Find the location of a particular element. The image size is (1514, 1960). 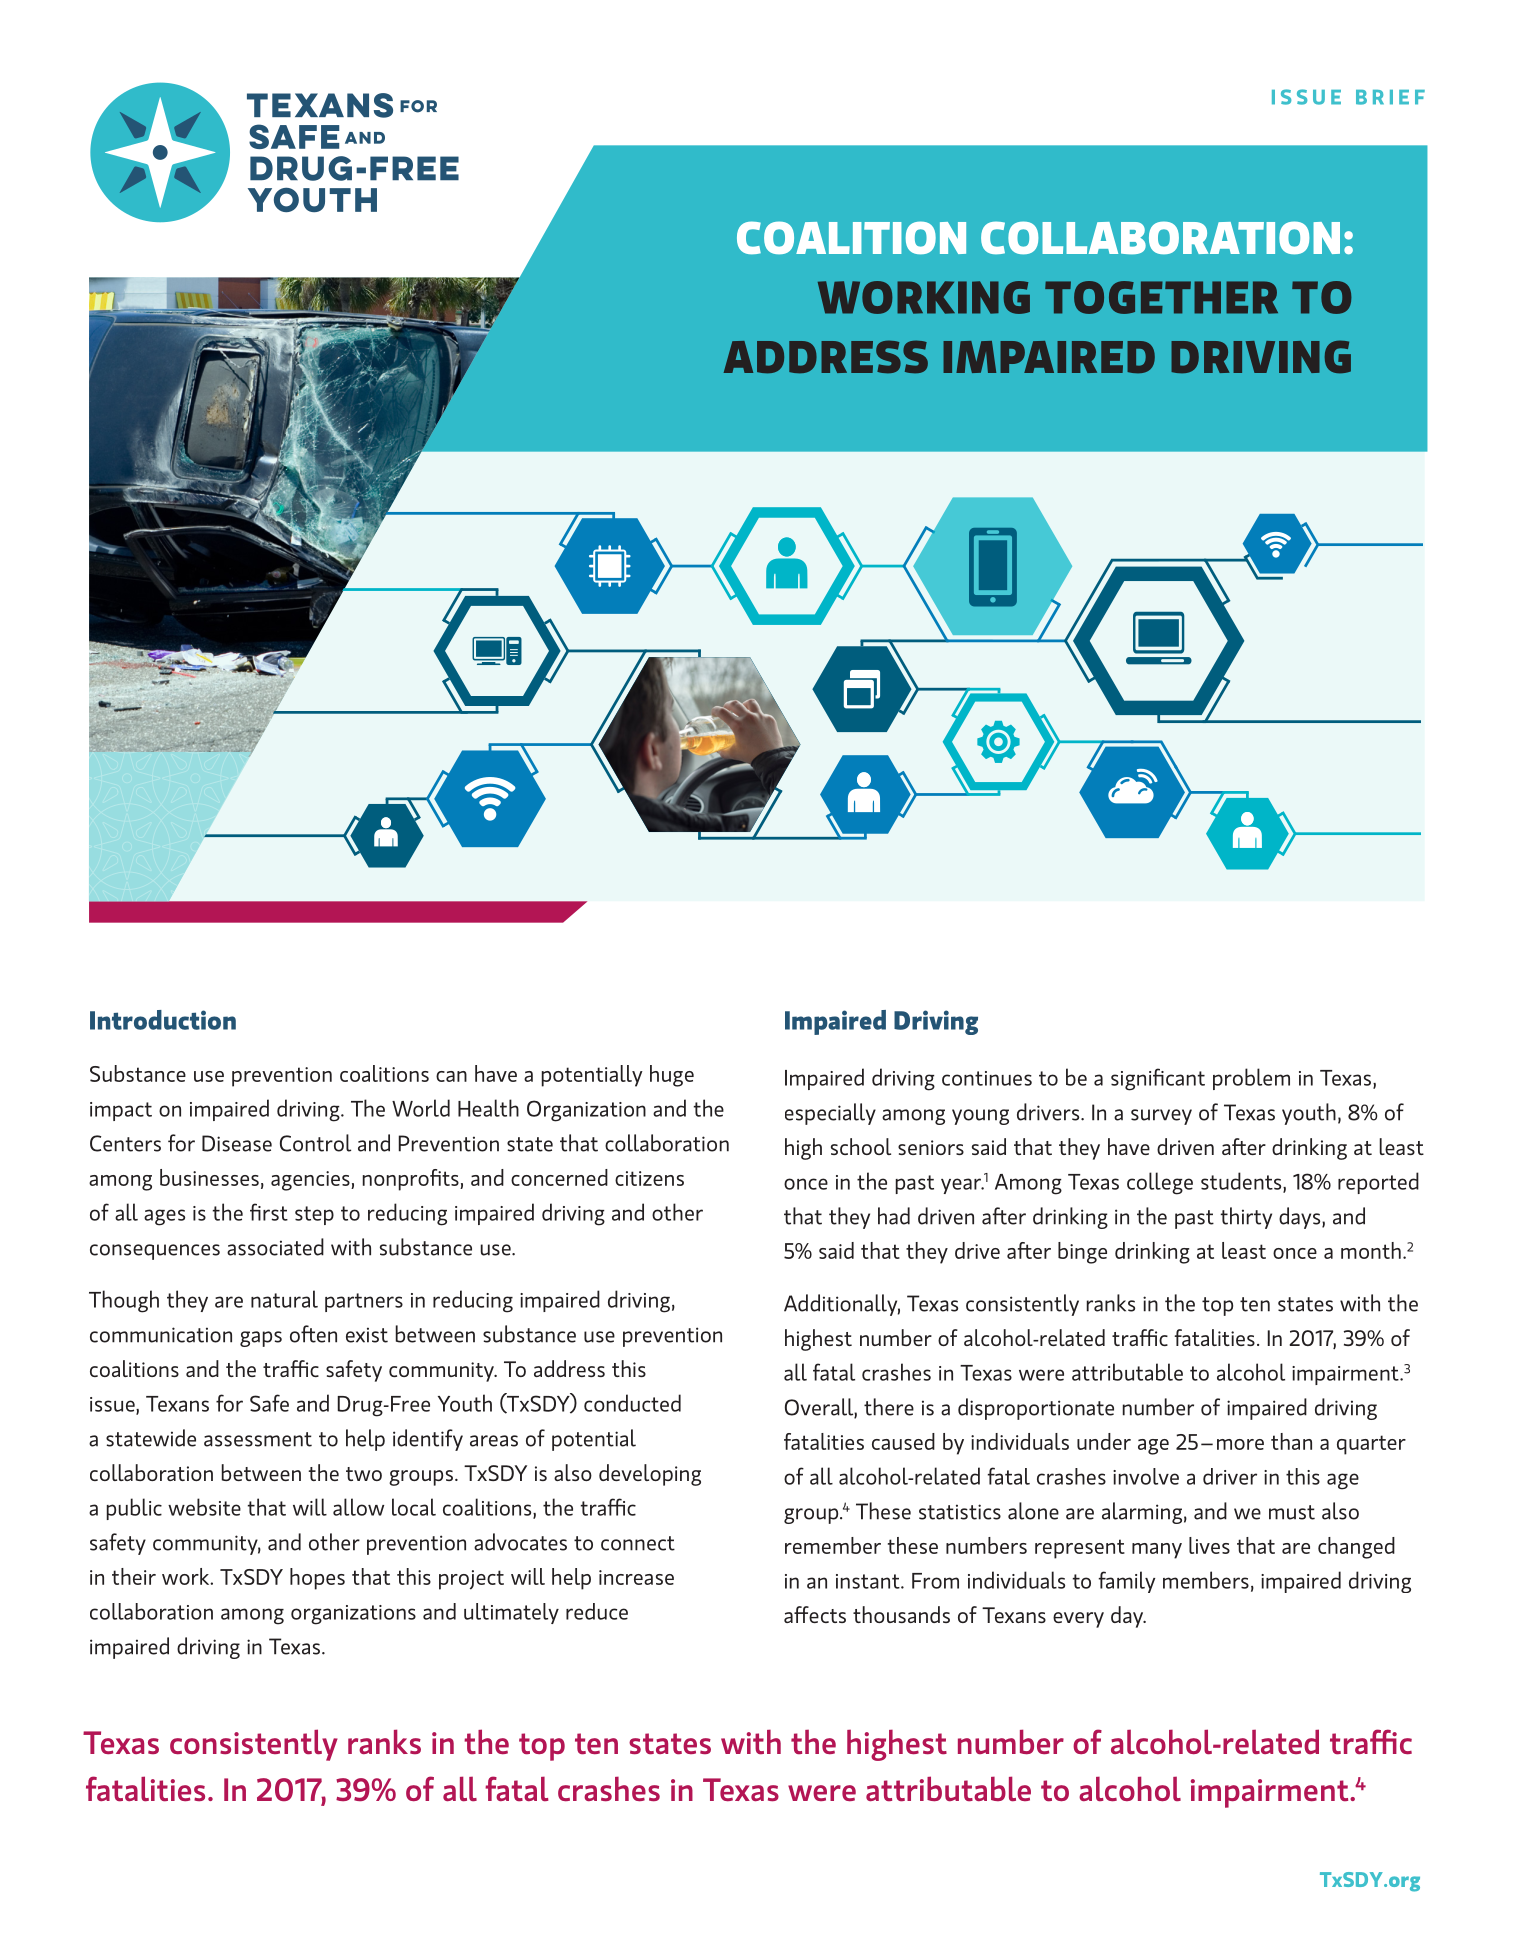

huge is located at coordinates (672, 1076).
